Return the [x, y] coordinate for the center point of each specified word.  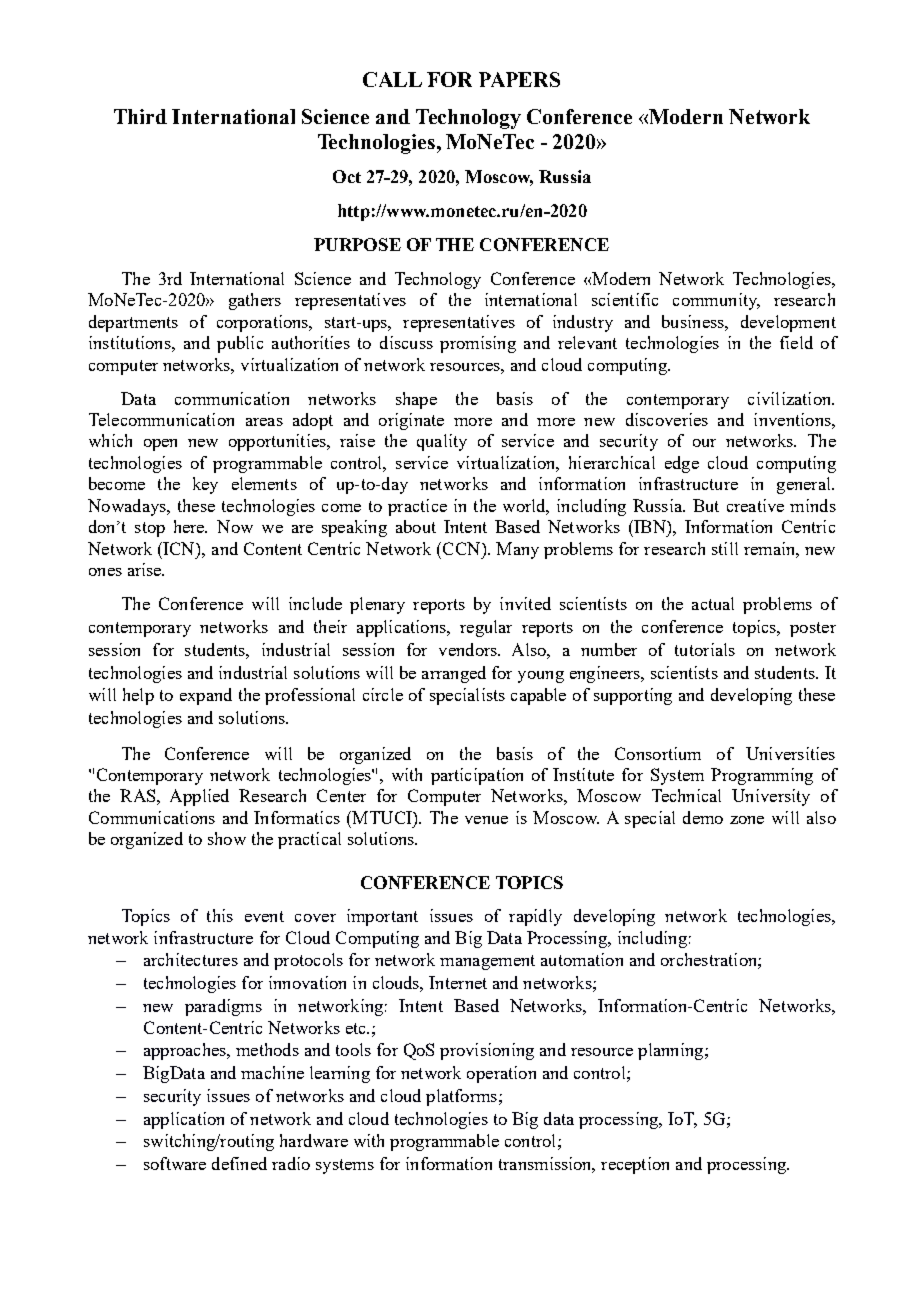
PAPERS [519, 79]
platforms [463, 1097]
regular [486, 628]
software [175, 1163]
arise [146, 569]
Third [140, 116]
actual [713, 603]
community [716, 301]
